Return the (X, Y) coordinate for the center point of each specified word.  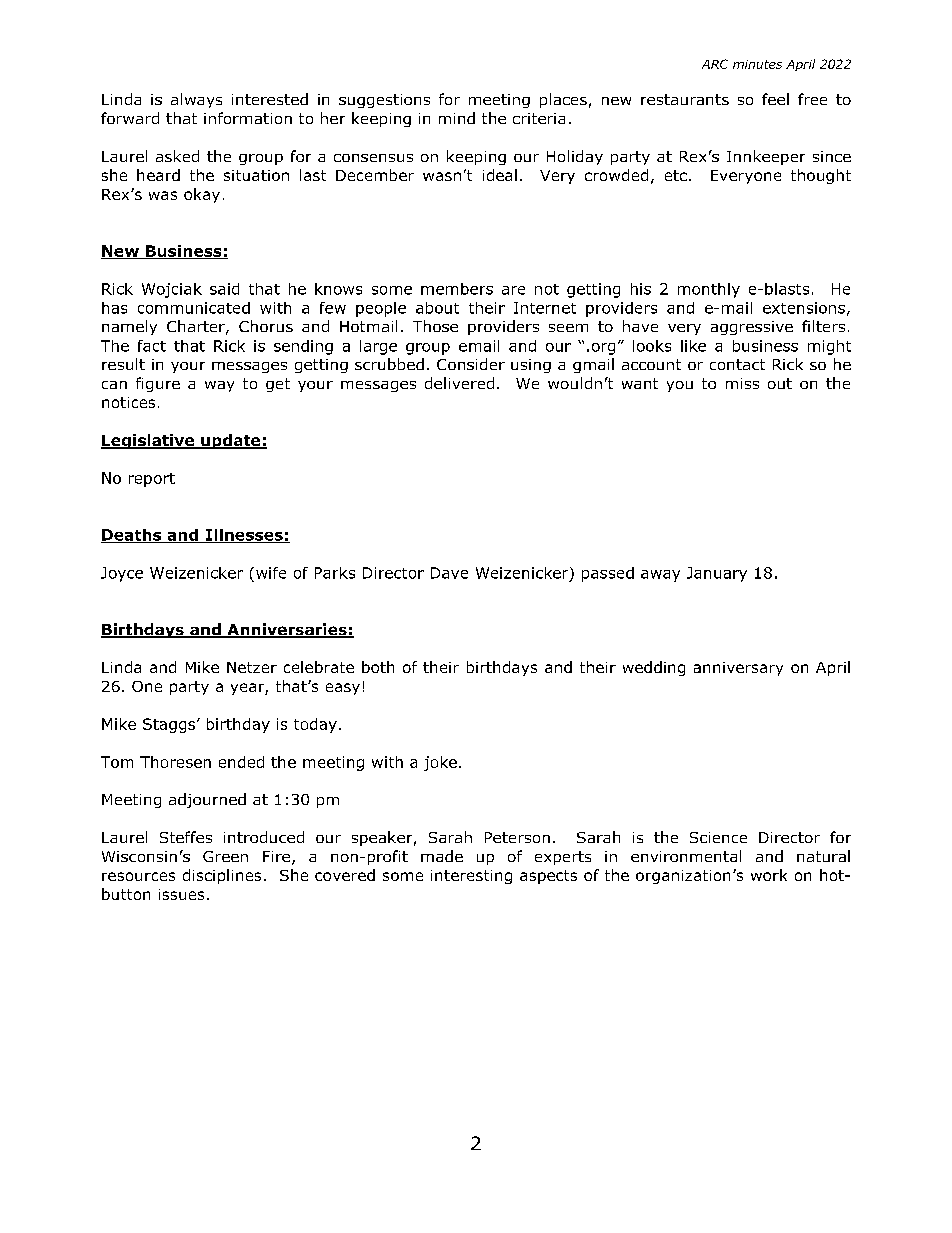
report (152, 480)
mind (457, 118)
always (196, 100)
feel (775, 99)
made (442, 856)
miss (742, 383)
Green (225, 856)
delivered (459, 383)
